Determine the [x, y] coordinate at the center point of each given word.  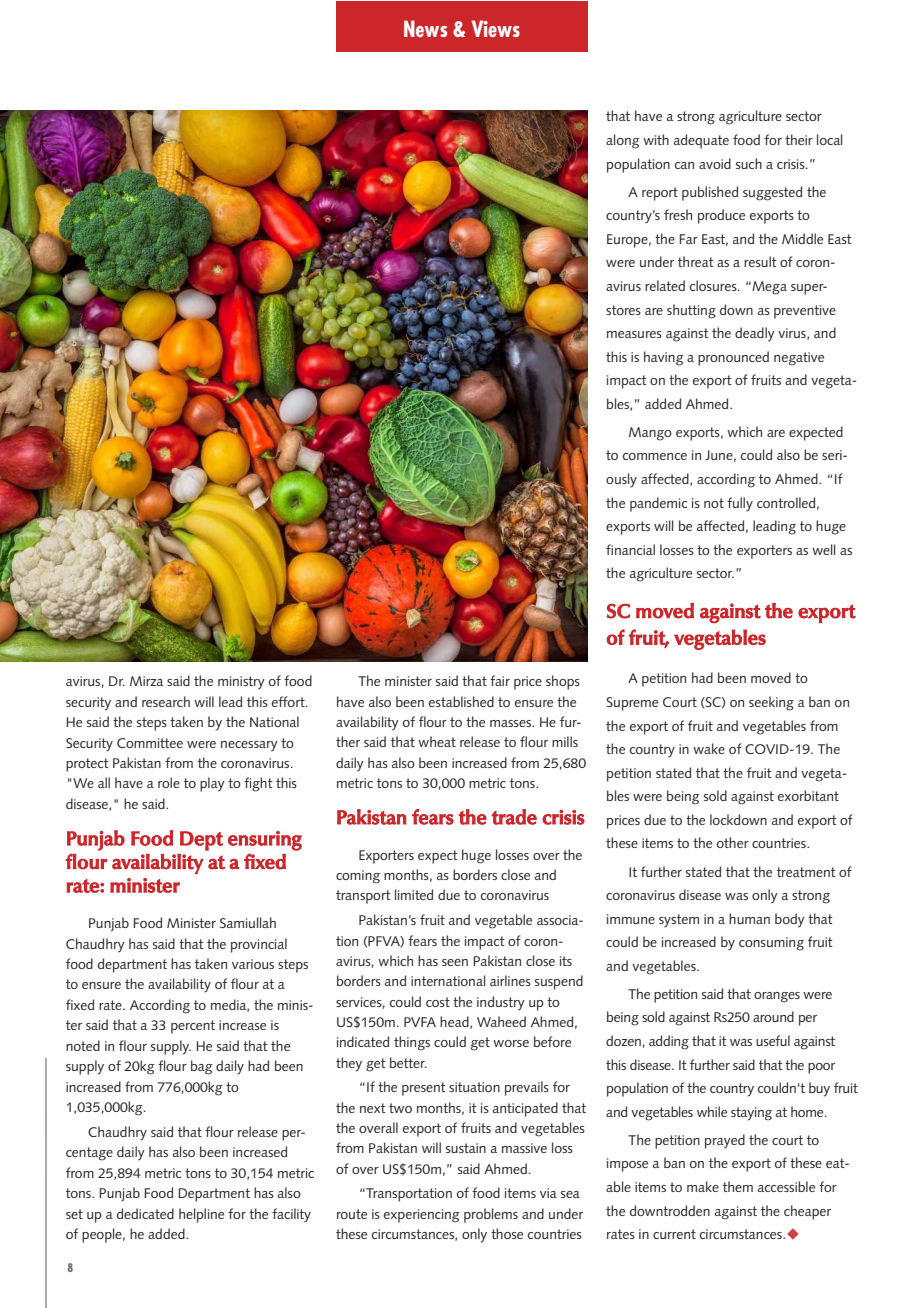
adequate [701, 141]
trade [514, 817]
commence [655, 456]
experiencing [422, 1216]
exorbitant [808, 795]
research [166, 701]
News [425, 28]
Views [495, 28]
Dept [201, 841]
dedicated [145, 1213]
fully [740, 504]
